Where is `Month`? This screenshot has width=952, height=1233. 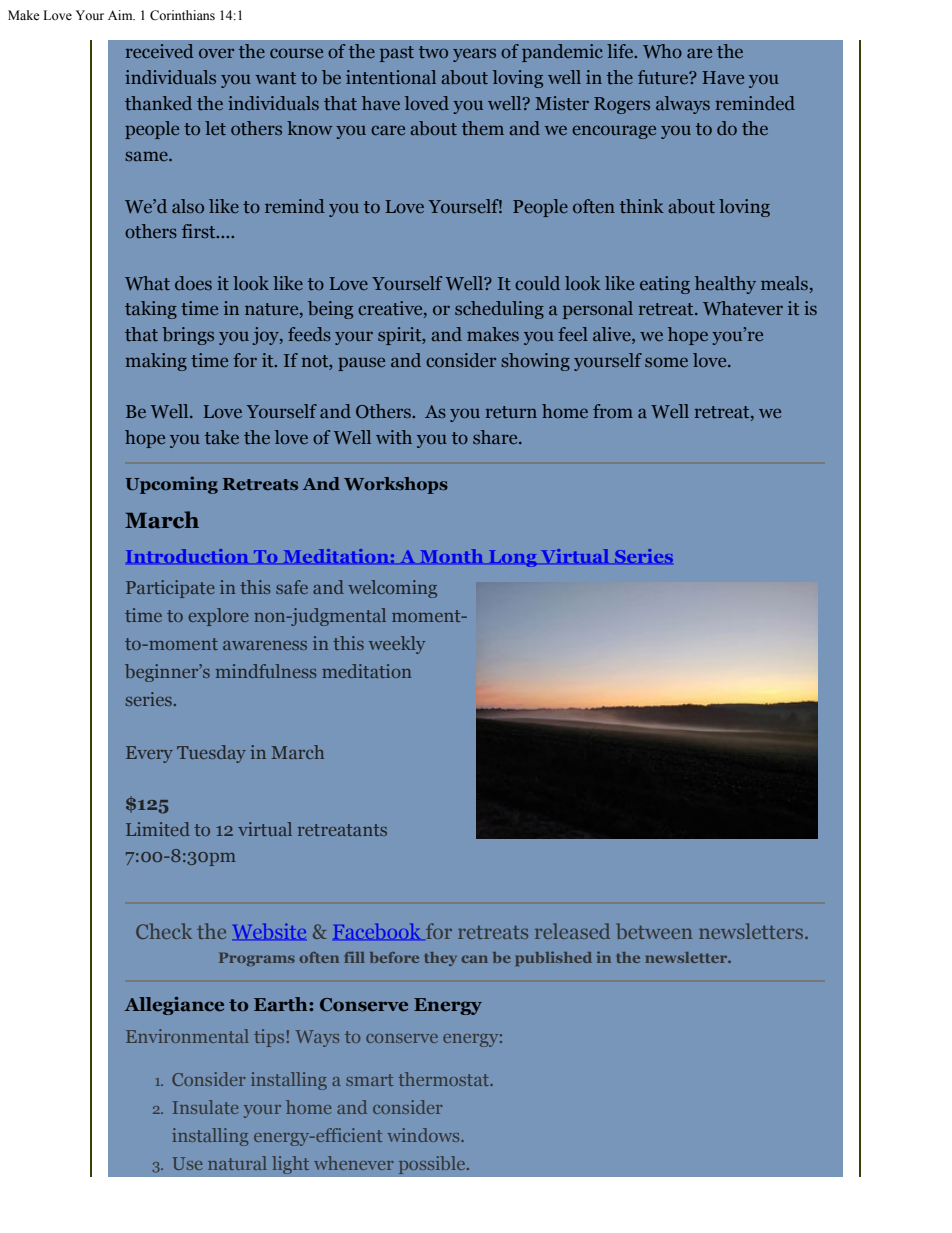 Month is located at coordinates (452, 556).
